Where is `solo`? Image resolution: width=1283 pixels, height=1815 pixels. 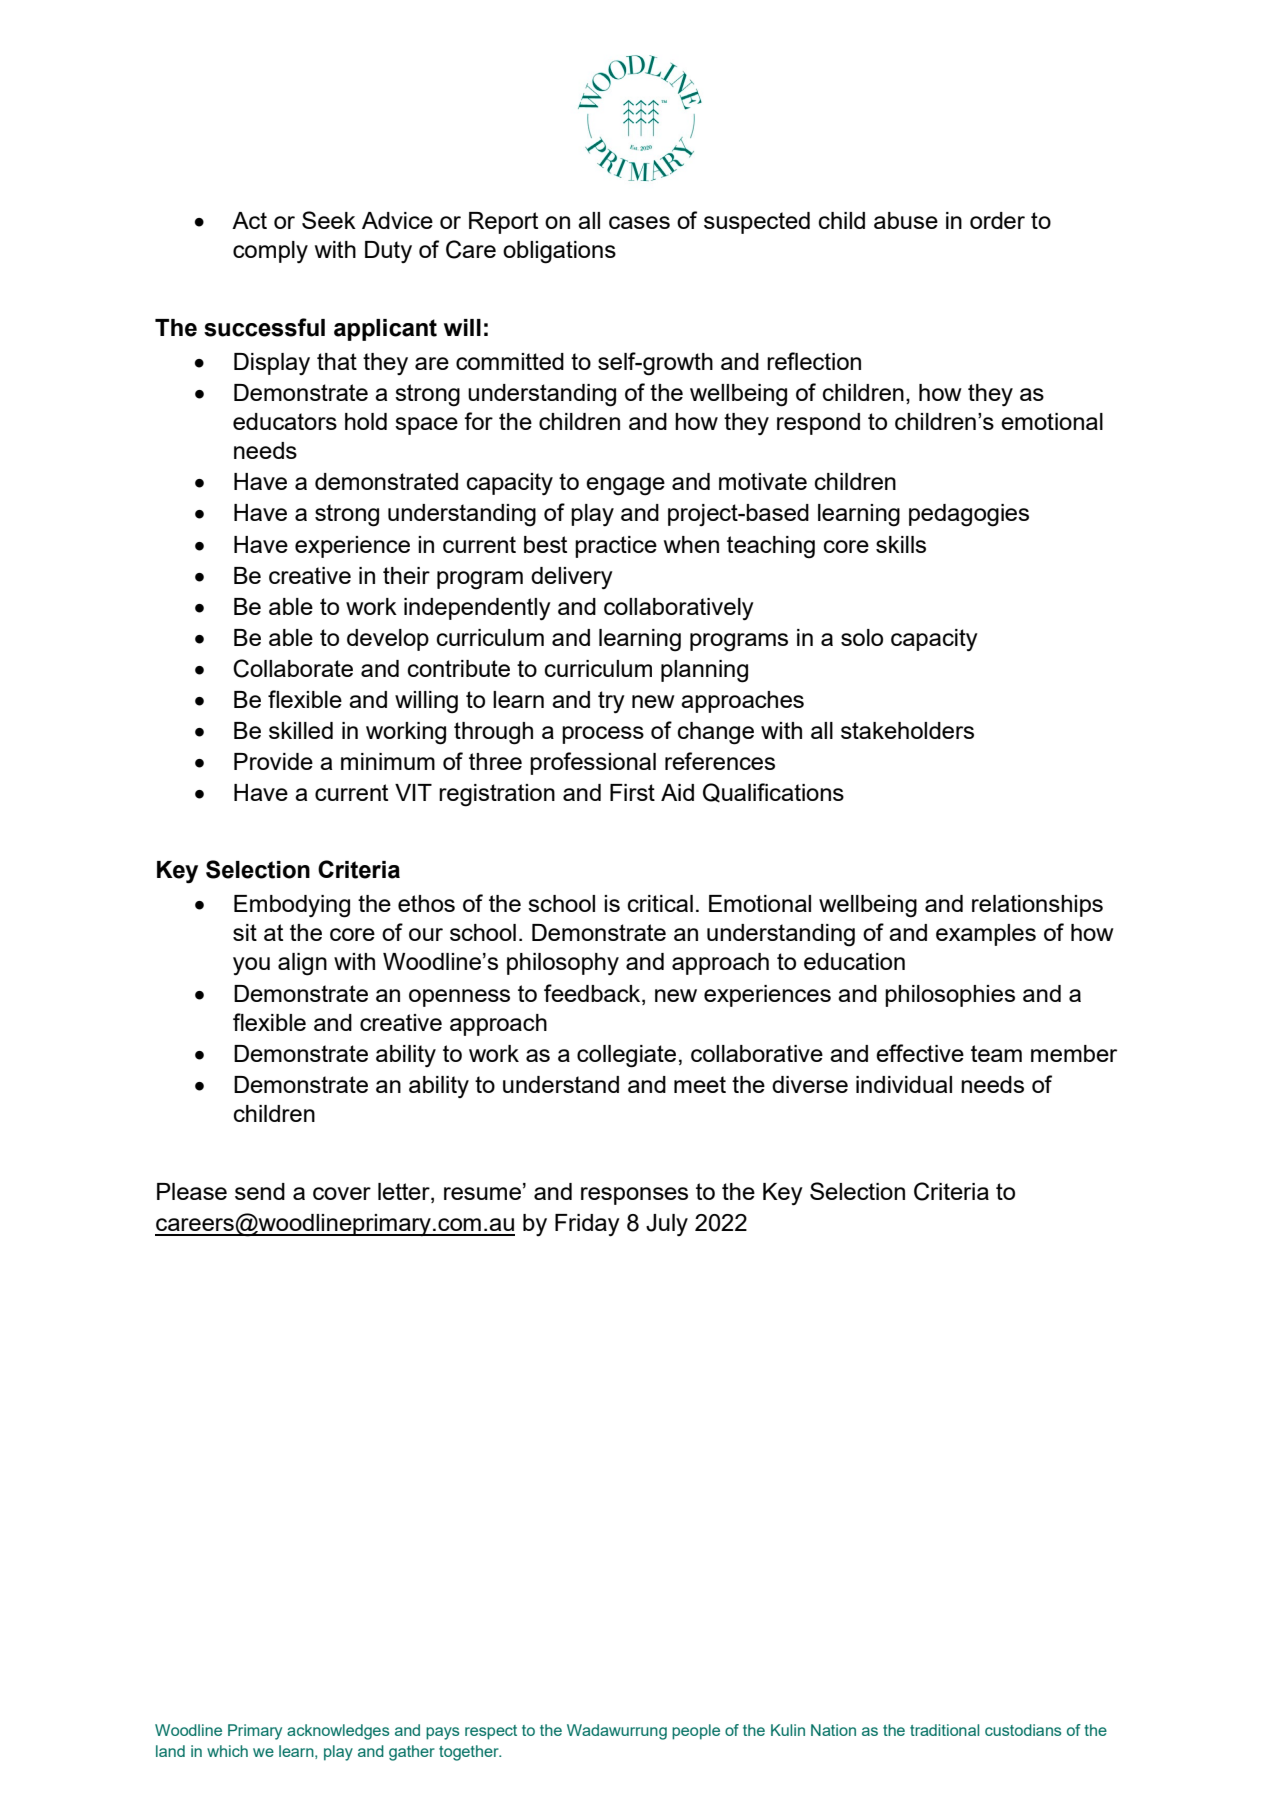
solo is located at coordinates (862, 637).
